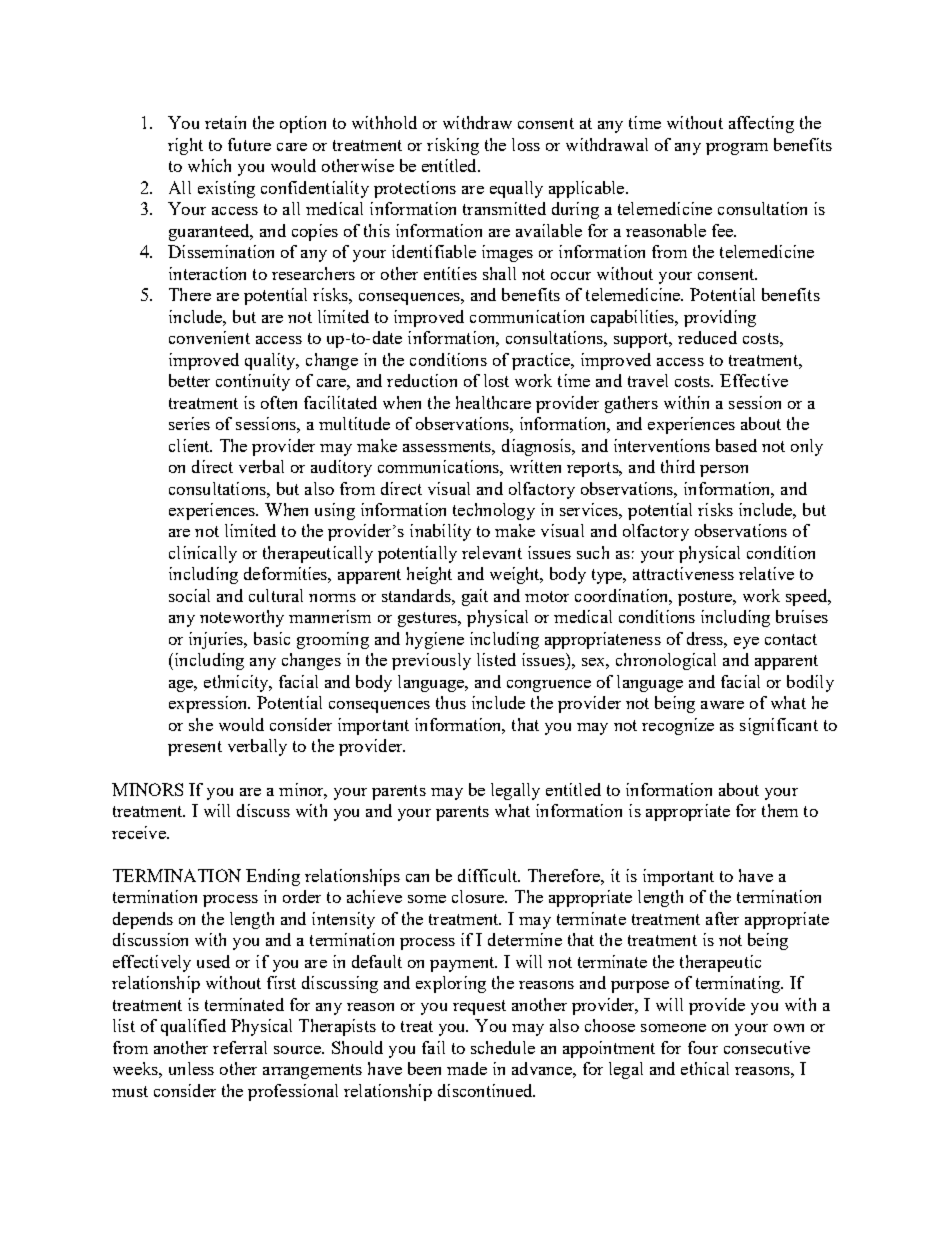 The image size is (952, 1233). What do you see at coordinates (209, 704) in the page?
I see `expression` at bounding box center [209, 704].
